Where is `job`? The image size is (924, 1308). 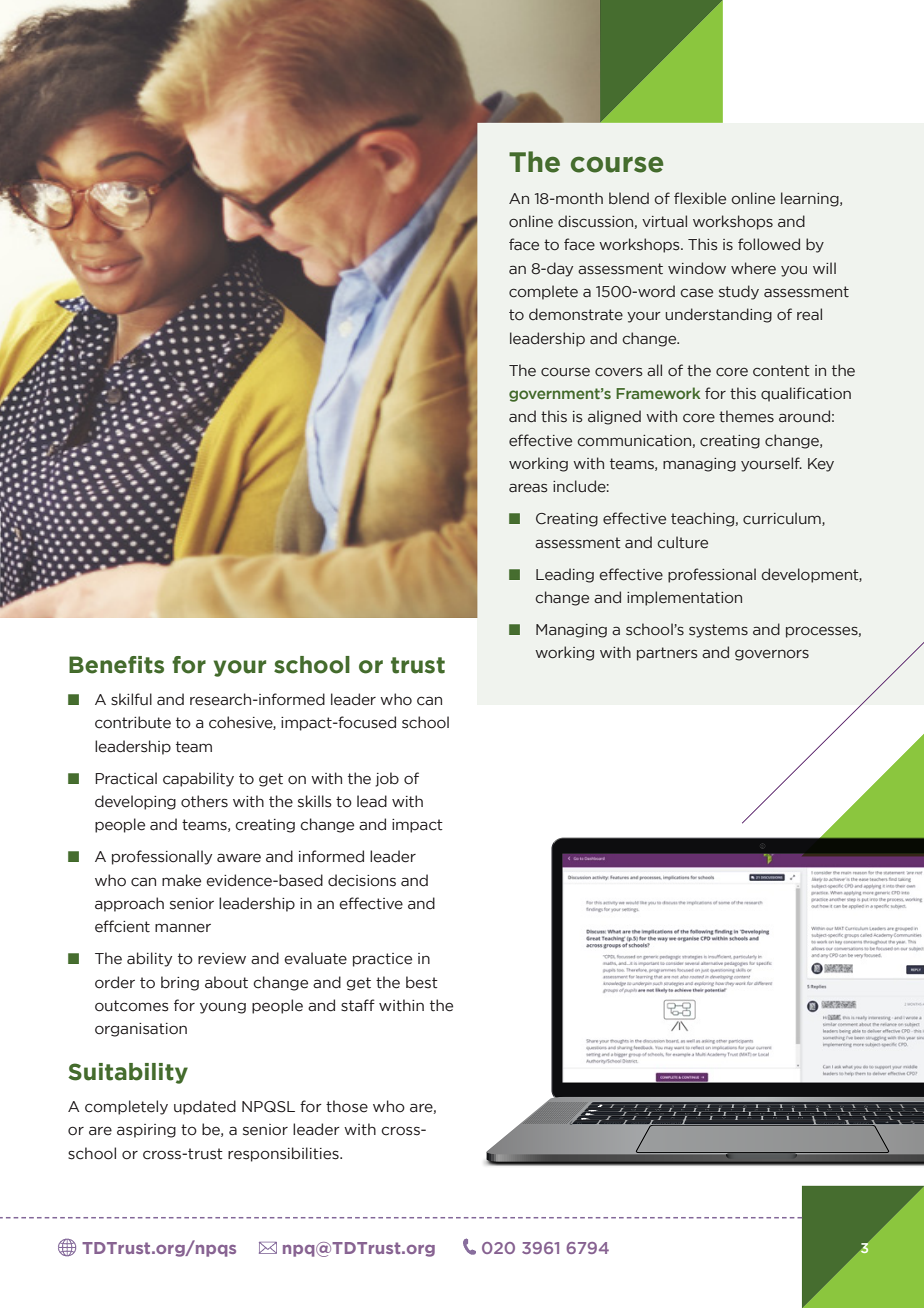 job is located at coordinates (387, 779).
